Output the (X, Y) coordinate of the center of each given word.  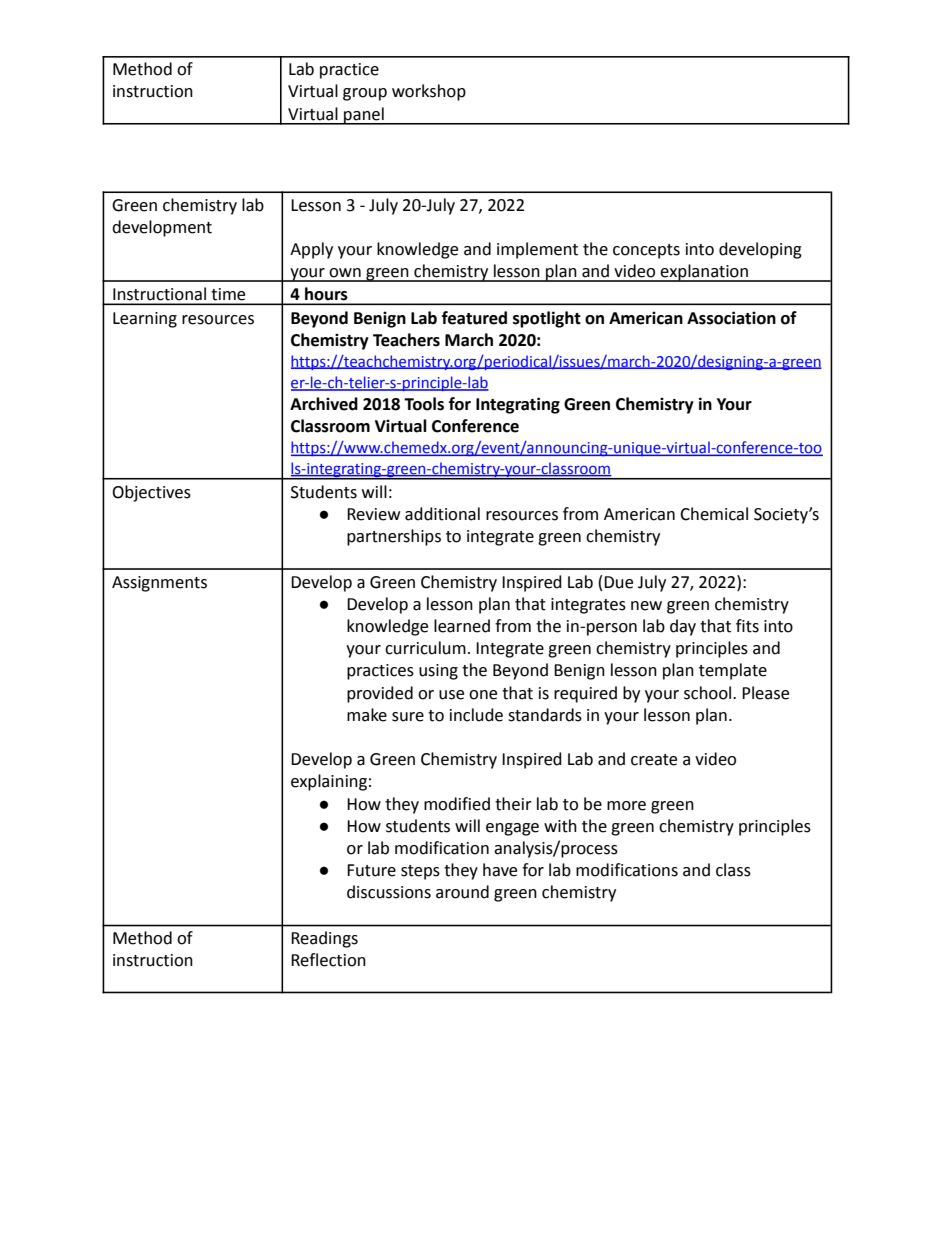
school (709, 693)
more (626, 806)
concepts (646, 251)
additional (442, 514)
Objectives (151, 493)
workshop (429, 92)
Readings (324, 939)
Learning (145, 320)
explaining (329, 782)
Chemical (714, 514)
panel (364, 116)
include (476, 715)
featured (474, 318)
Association (731, 318)
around (462, 892)
